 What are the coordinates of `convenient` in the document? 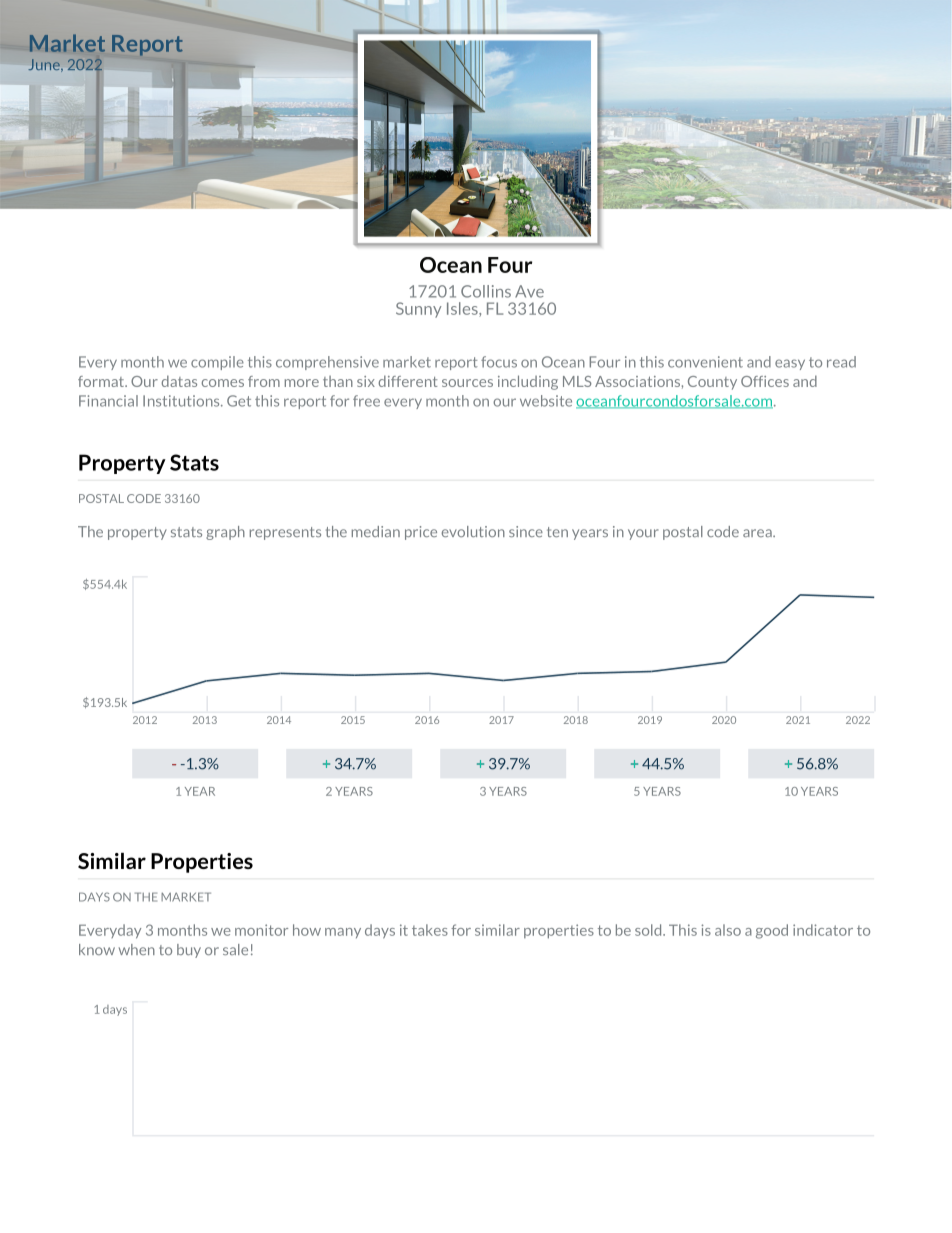 It's located at (705, 362).
